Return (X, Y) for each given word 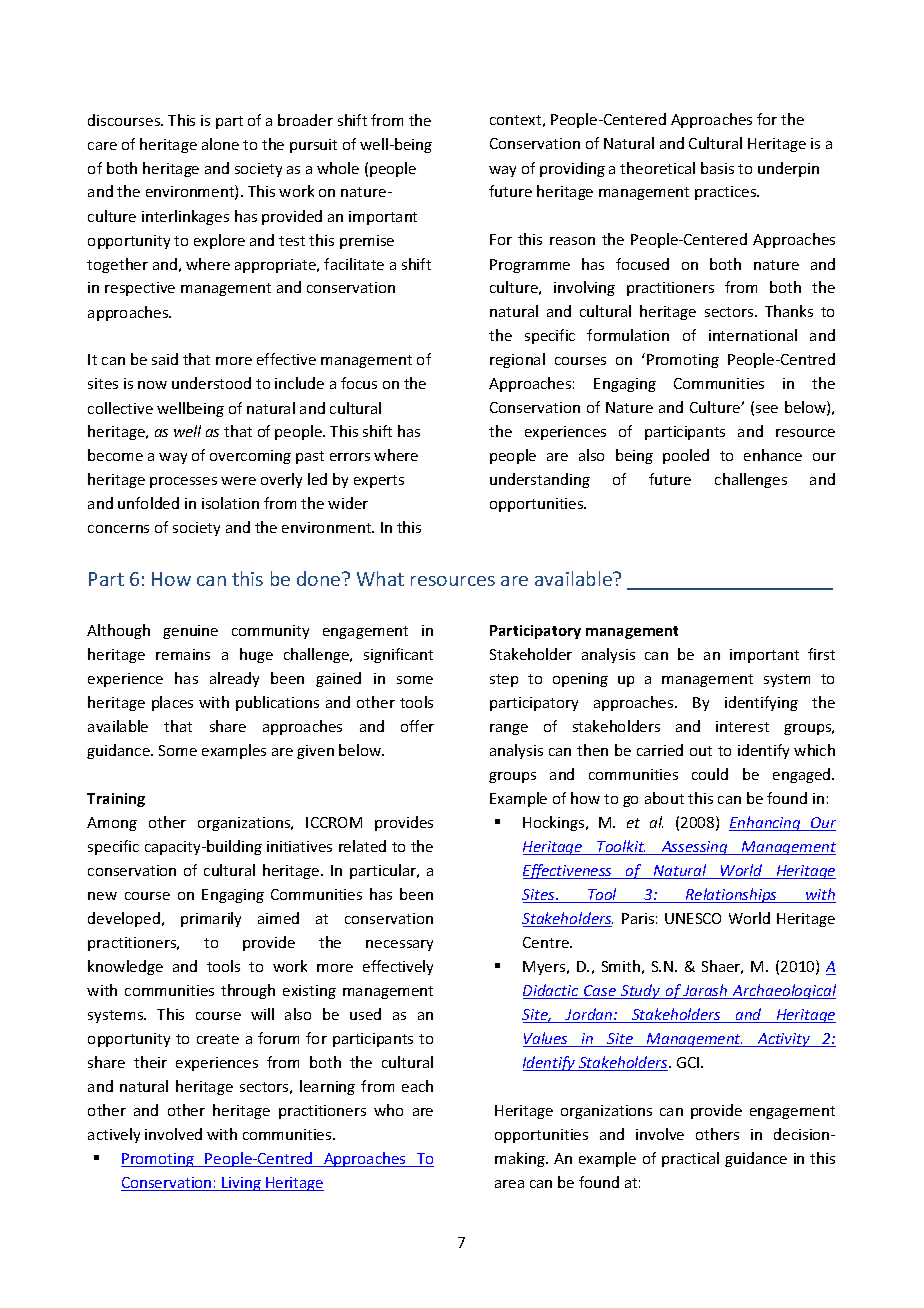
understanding (540, 480)
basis (717, 168)
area (509, 1184)
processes (183, 482)
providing (572, 169)
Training (116, 800)
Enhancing (766, 823)
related (362, 846)
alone (220, 144)
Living (241, 1184)
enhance (773, 455)
